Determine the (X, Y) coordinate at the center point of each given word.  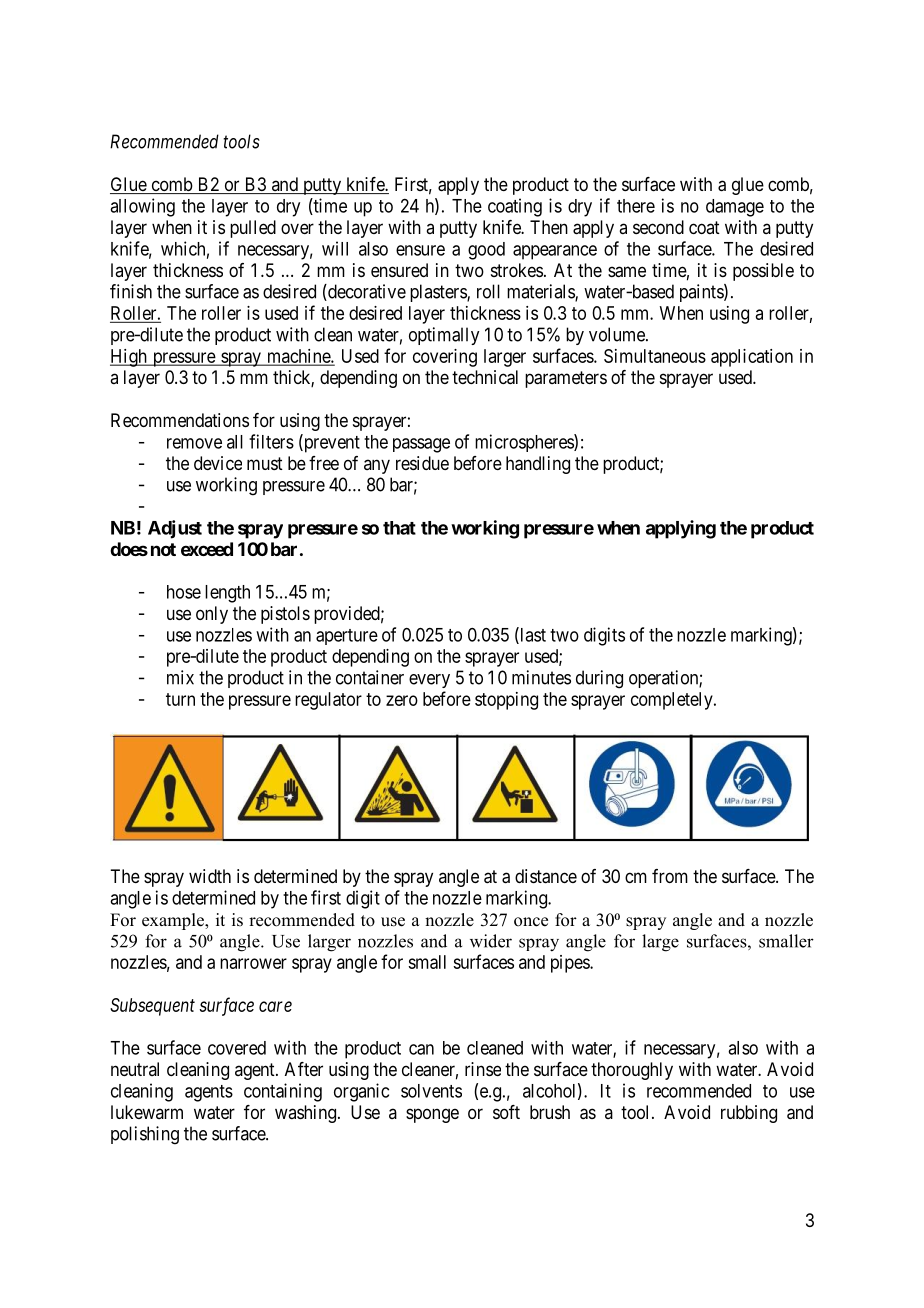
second (658, 227)
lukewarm (147, 1112)
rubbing (749, 1114)
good (486, 251)
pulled (253, 229)
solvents (431, 1091)
